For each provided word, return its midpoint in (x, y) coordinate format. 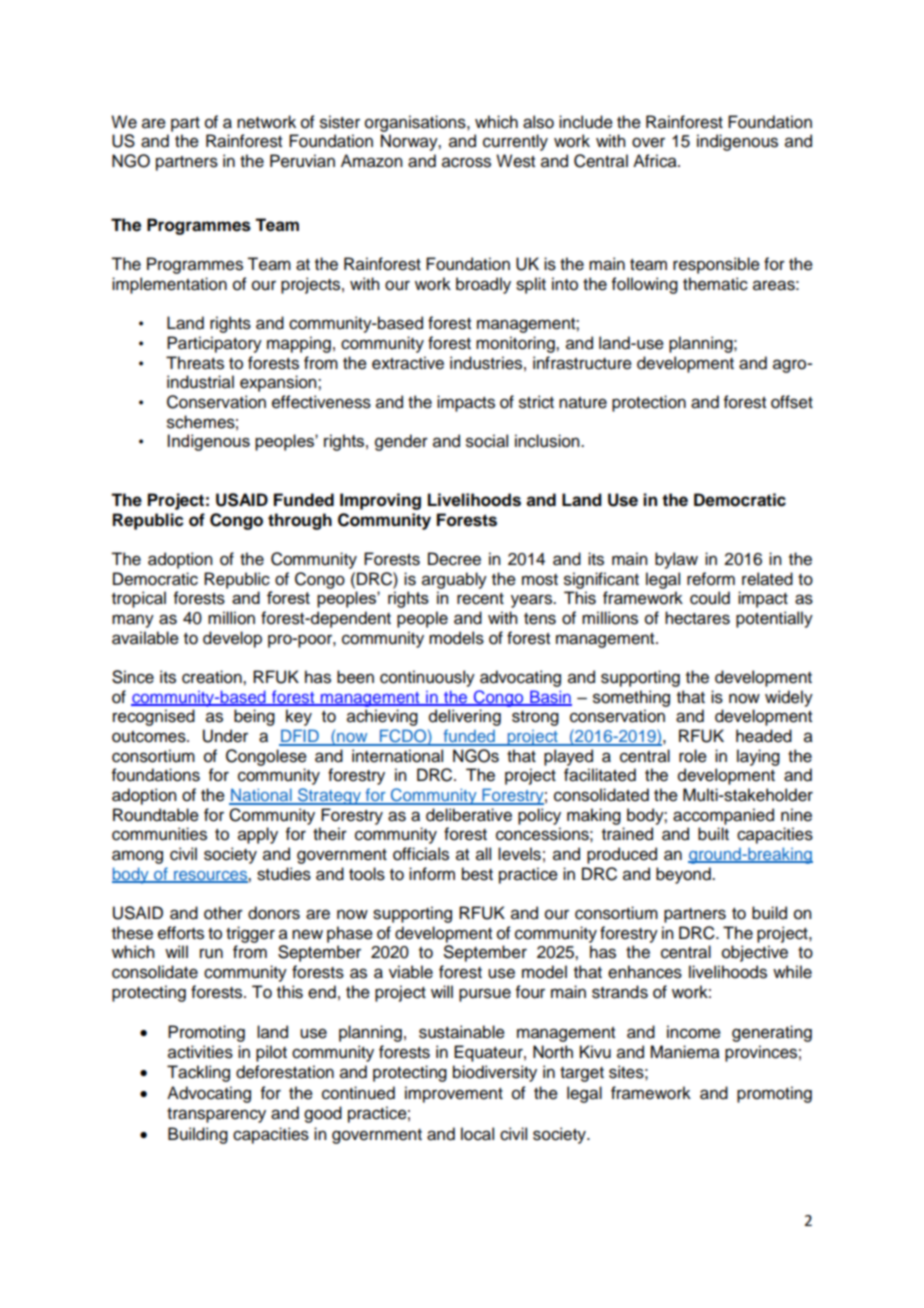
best (477, 874)
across (466, 162)
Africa (656, 161)
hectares (697, 618)
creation (213, 677)
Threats (195, 363)
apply (258, 835)
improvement (454, 1094)
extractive (408, 363)
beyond (684, 875)
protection (649, 403)
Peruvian (302, 161)
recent (480, 599)
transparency (216, 1115)
